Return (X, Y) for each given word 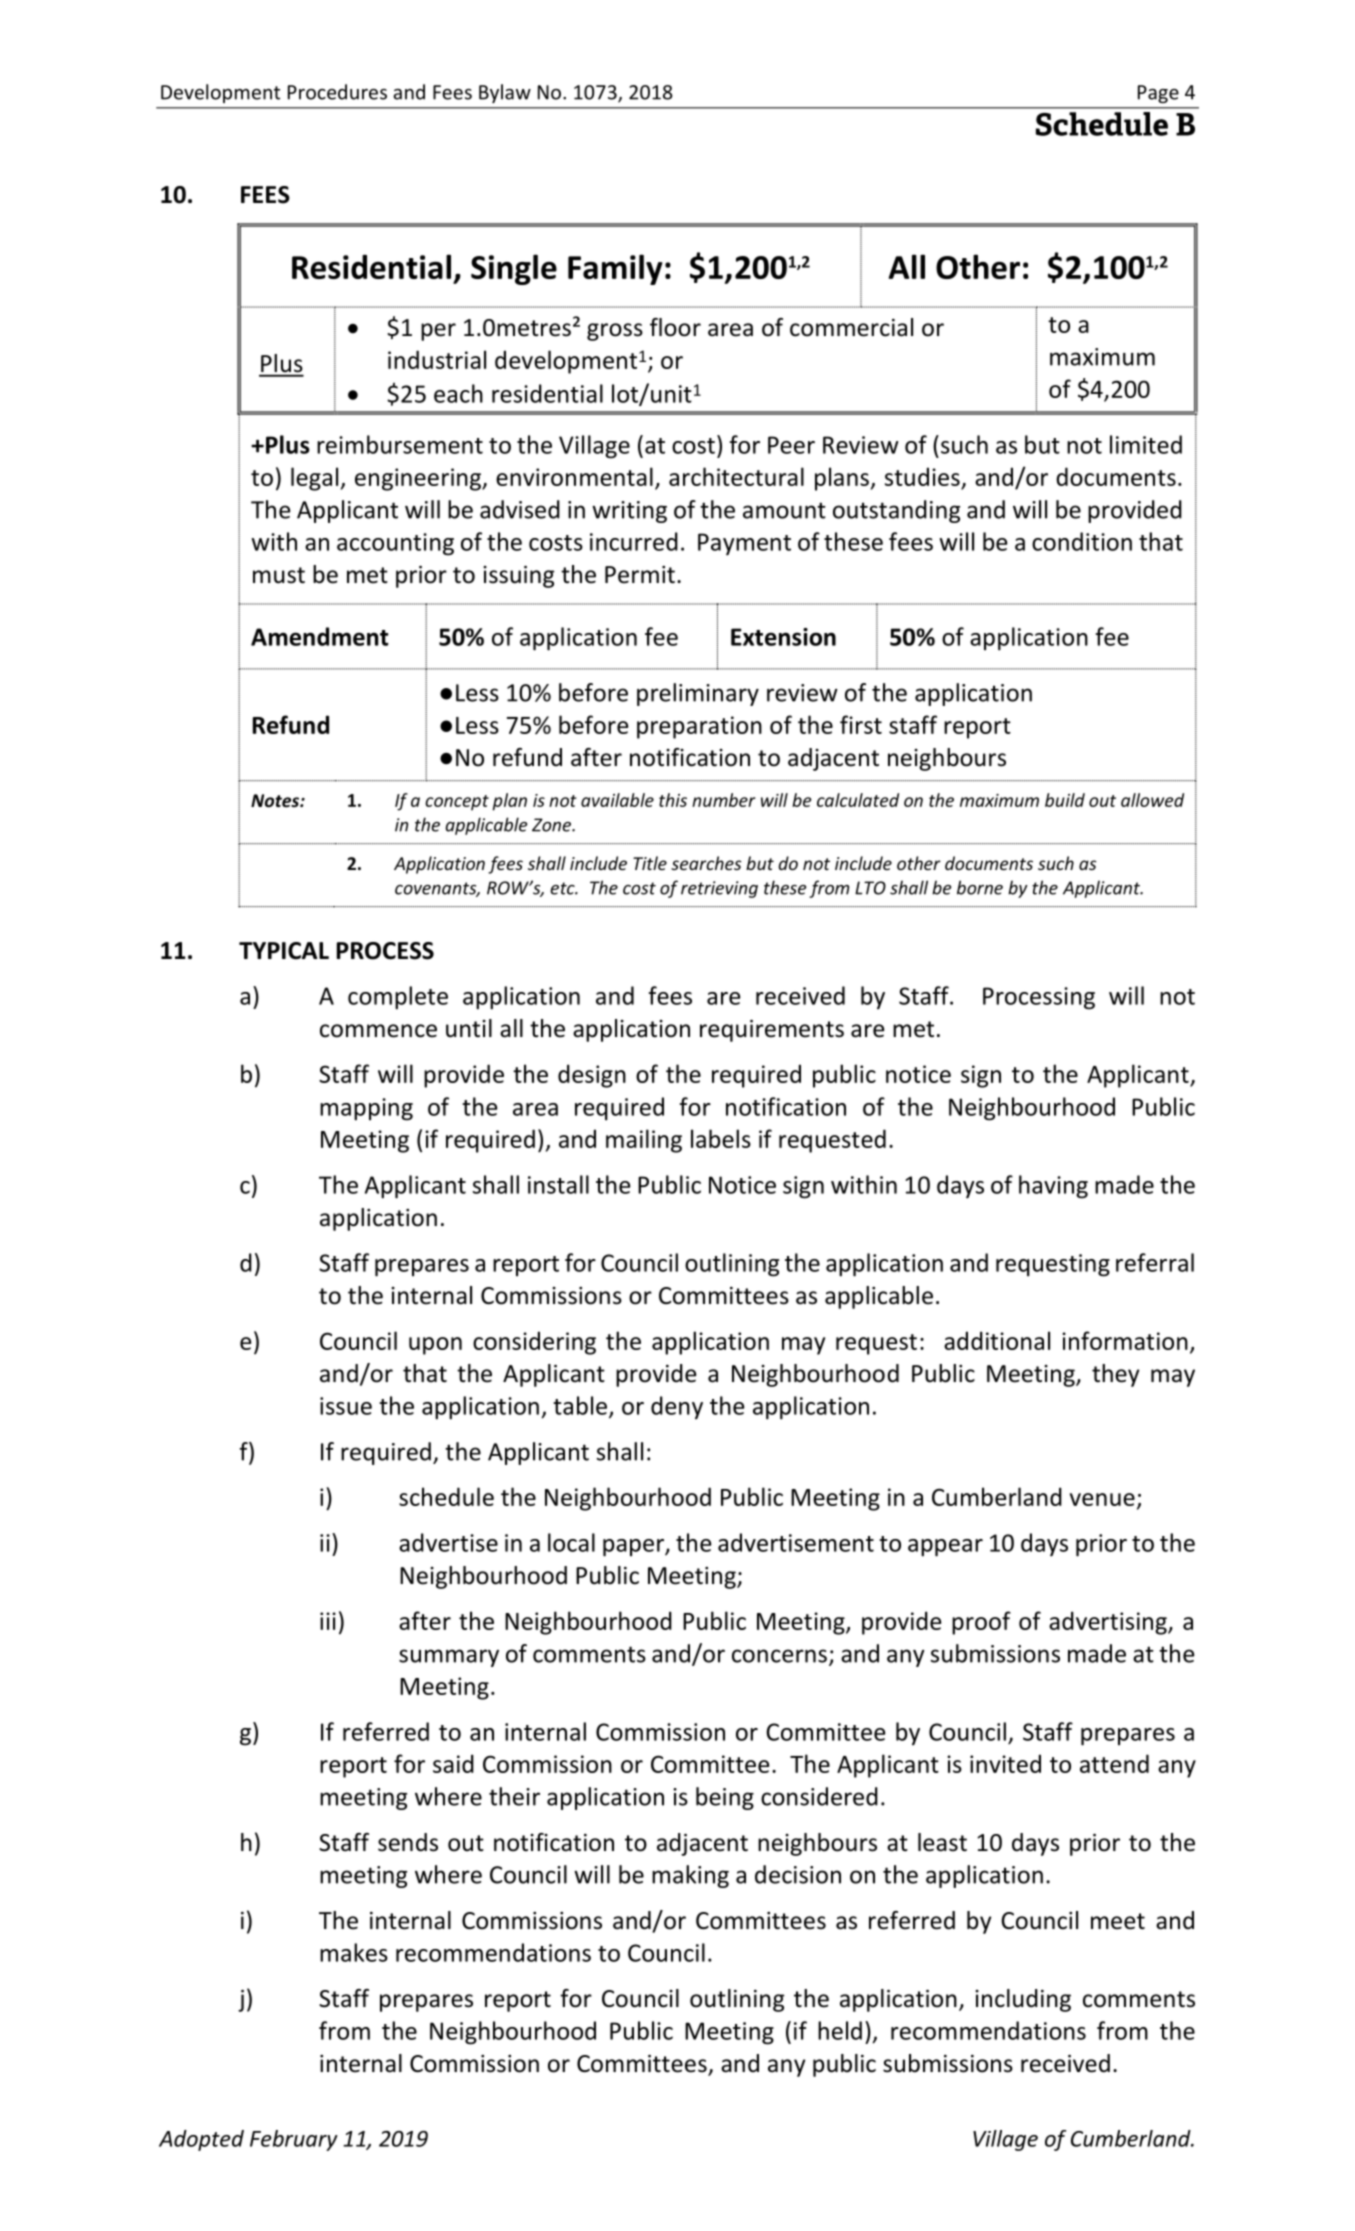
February (294, 2140)
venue (1102, 1499)
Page (1158, 94)
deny (677, 1407)
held (840, 2030)
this (673, 800)
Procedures (337, 92)
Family (615, 269)
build (1065, 800)
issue (346, 1406)
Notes (276, 801)
